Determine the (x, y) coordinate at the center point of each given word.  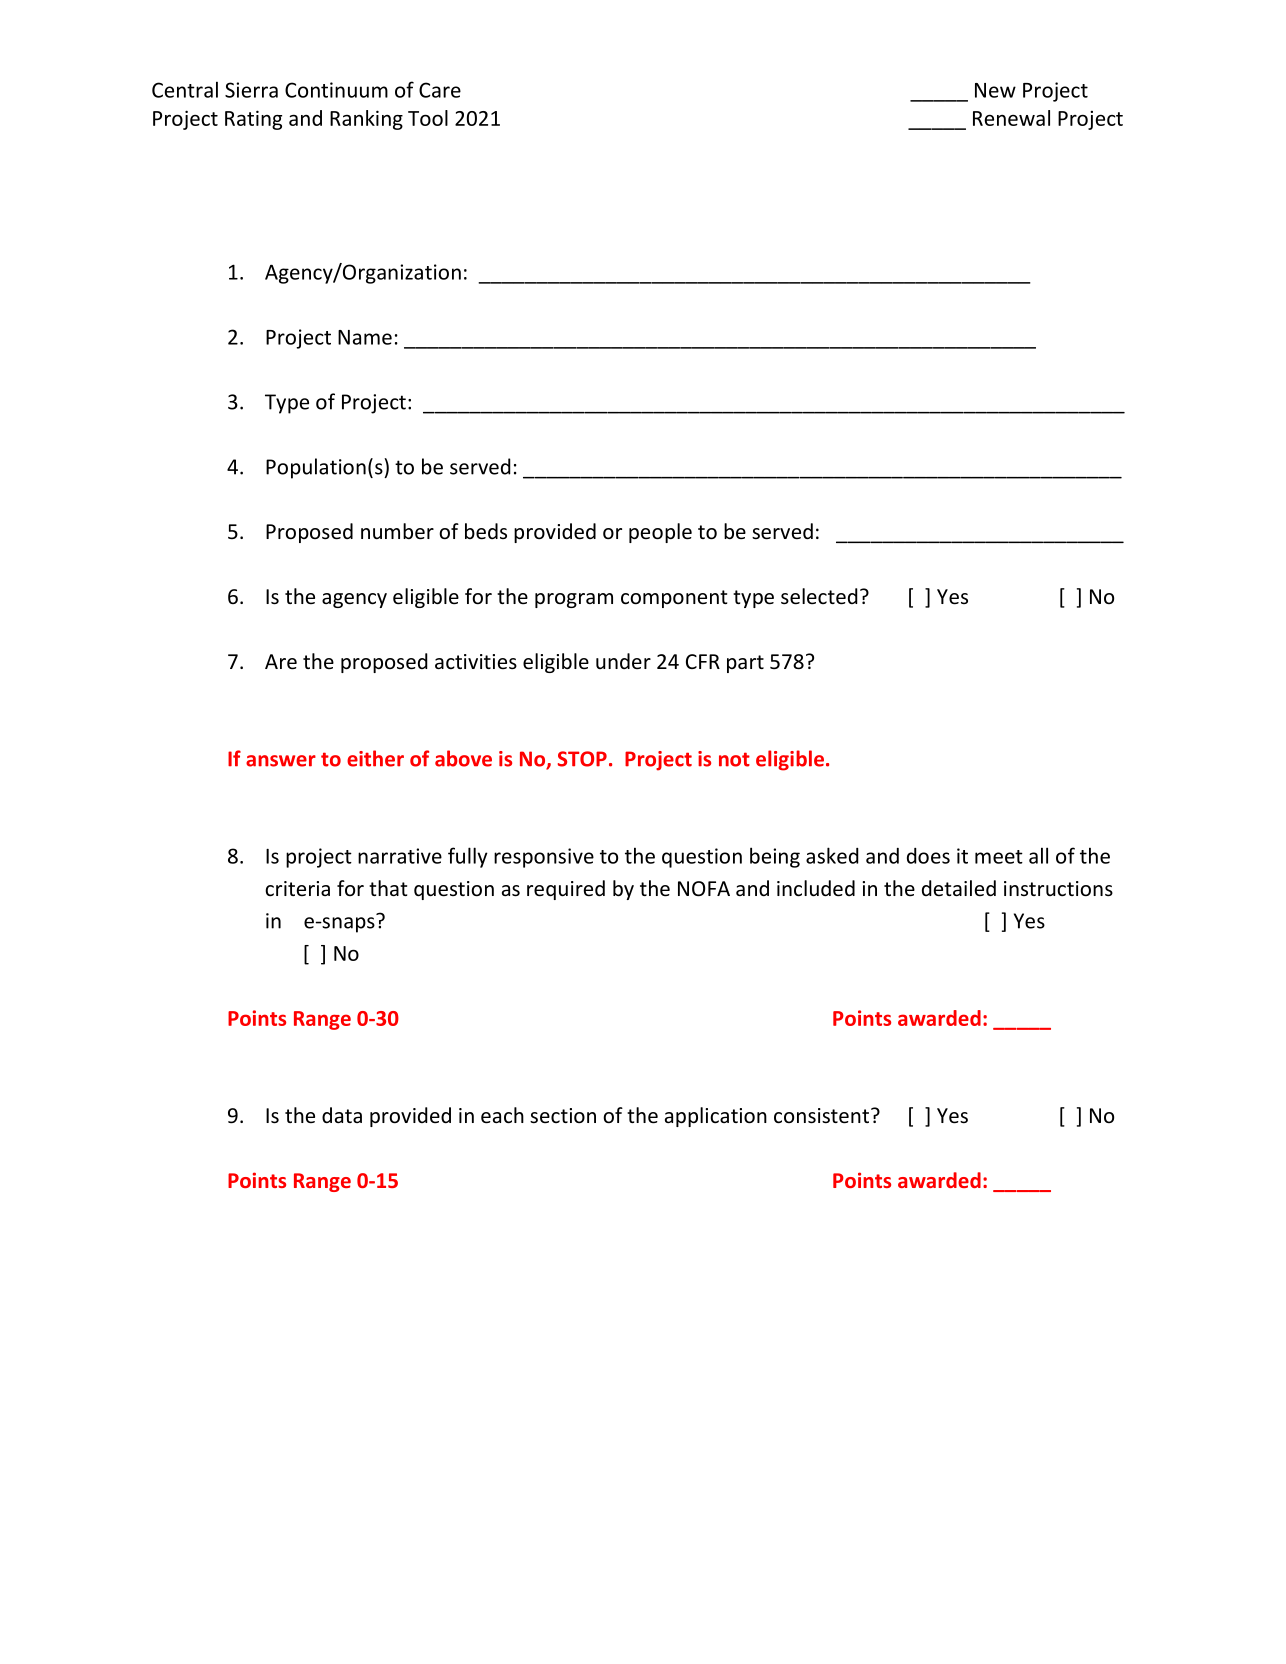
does (928, 856)
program (574, 600)
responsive (544, 858)
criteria (297, 889)
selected (819, 596)
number (397, 531)
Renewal (1011, 118)
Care (440, 90)
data (342, 1115)
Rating (253, 120)
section (563, 1116)
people (660, 533)
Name (365, 337)
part (745, 664)
